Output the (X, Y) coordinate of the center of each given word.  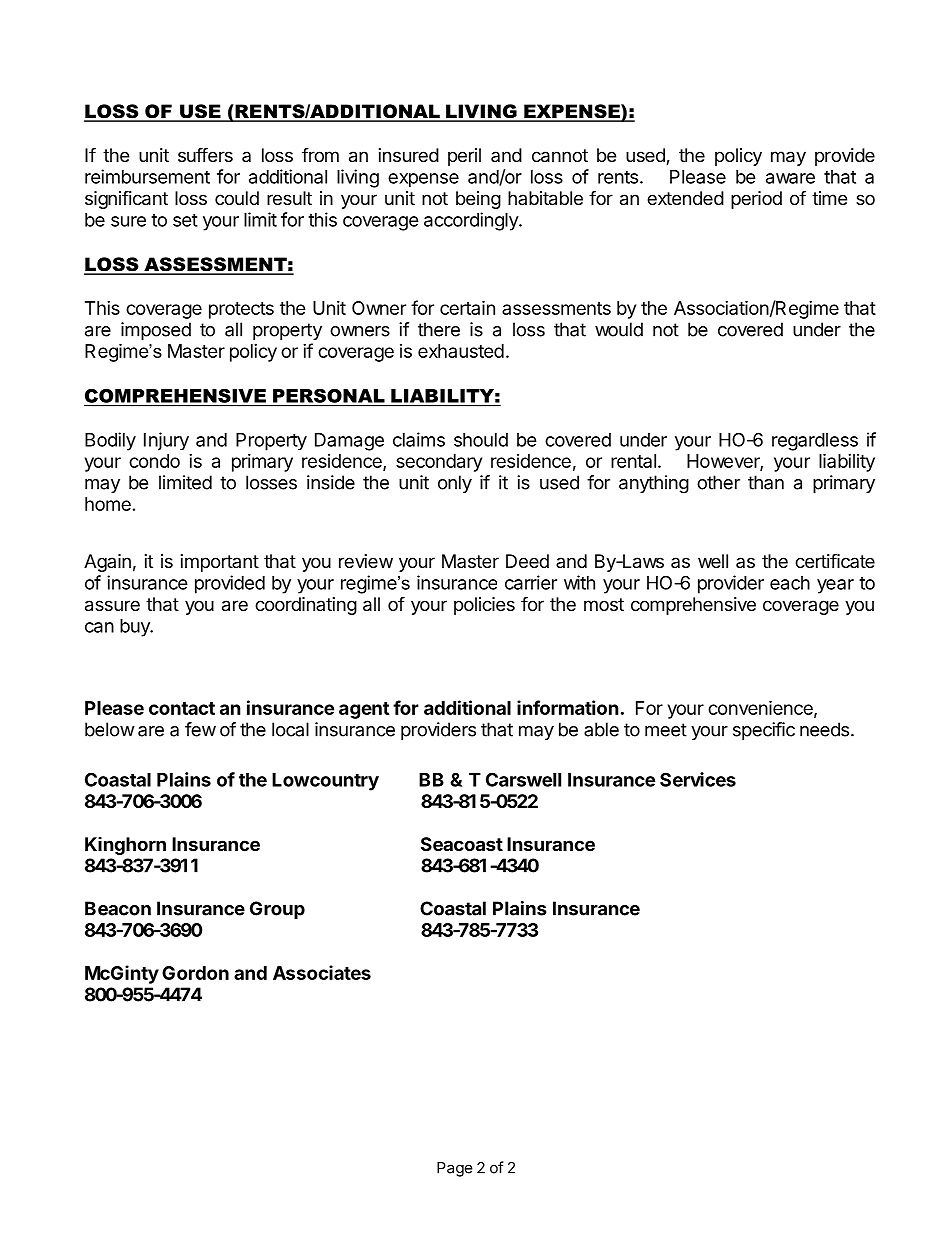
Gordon (195, 973)
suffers (205, 154)
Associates (322, 972)
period (756, 200)
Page (455, 1169)
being (478, 200)
